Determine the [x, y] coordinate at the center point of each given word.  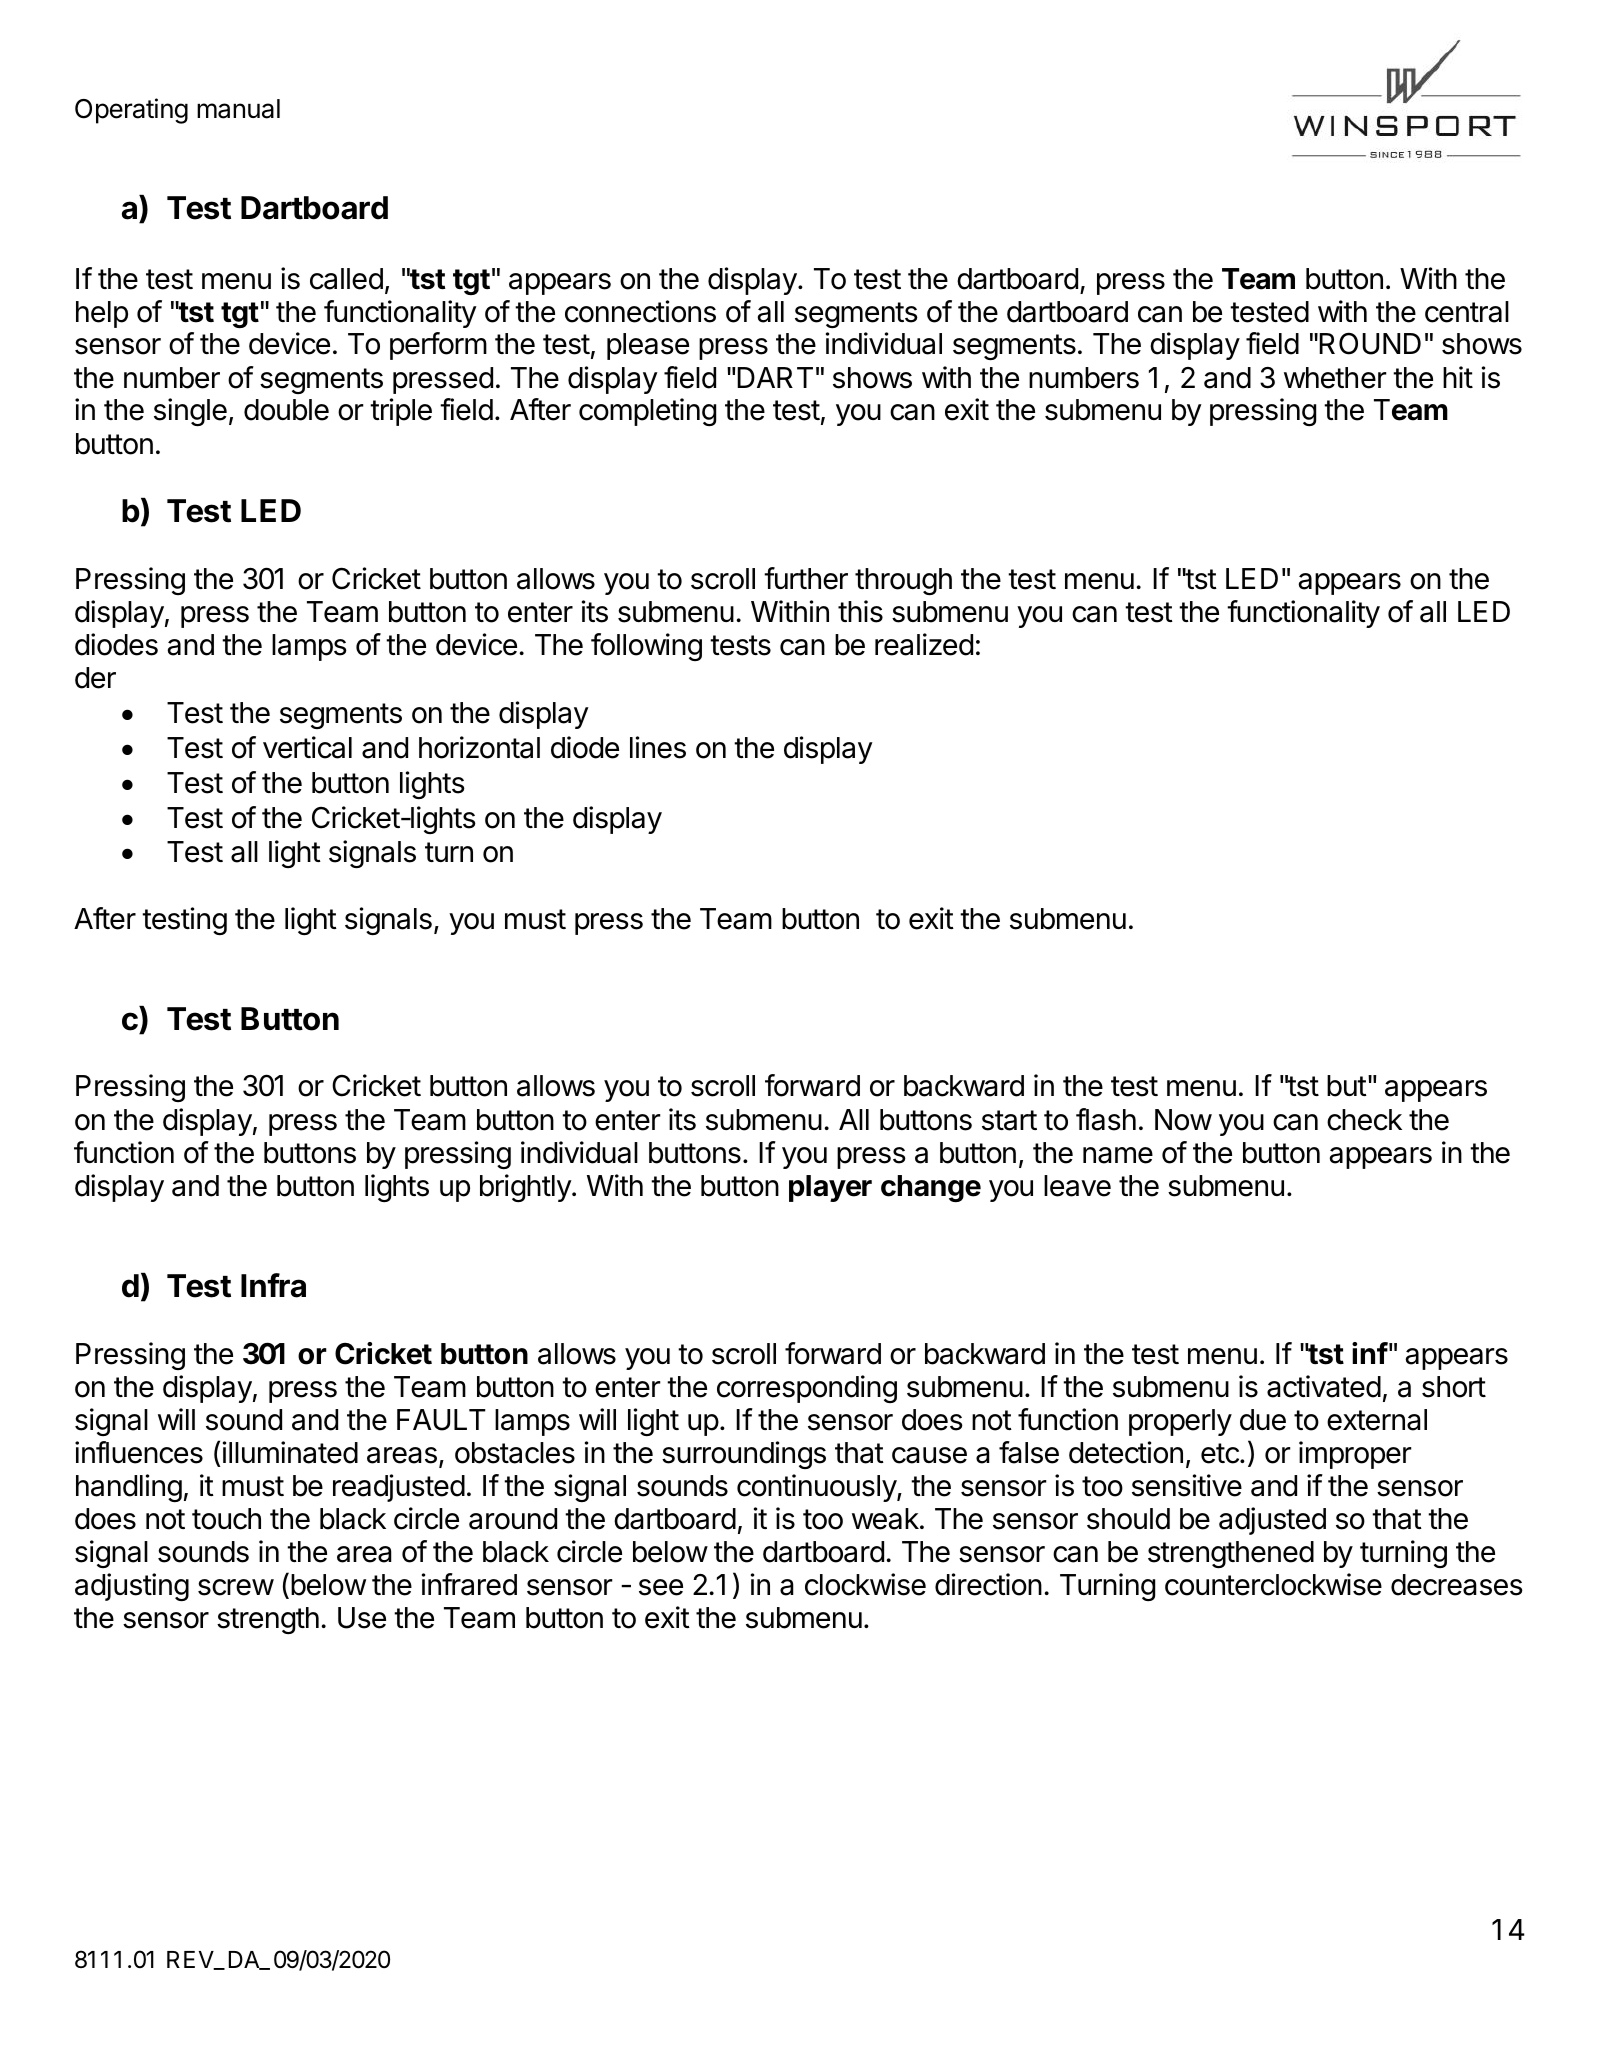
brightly [526, 1188]
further [806, 578]
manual [238, 109]
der [95, 678]
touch [226, 1519]
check [1364, 1120]
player [830, 1188]
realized [924, 644]
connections [640, 311]
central [1467, 312]
